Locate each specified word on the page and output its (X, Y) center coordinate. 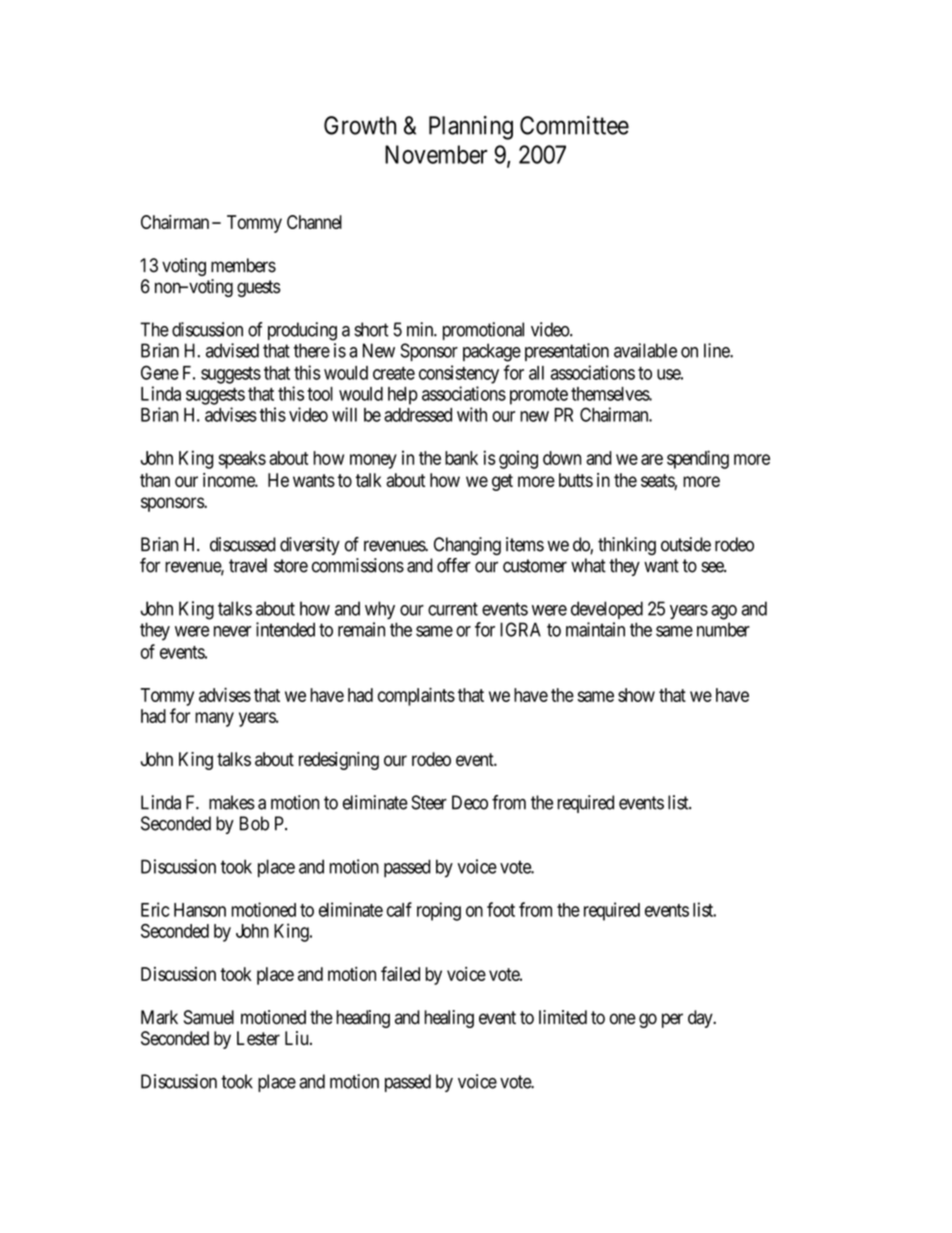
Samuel (209, 1017)
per (672, 1020)
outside (686, 544)
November (436, 154)
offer (454, 565)
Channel (314, 222)
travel (248, 565)
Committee (574, 125)
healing (449, 1019)
